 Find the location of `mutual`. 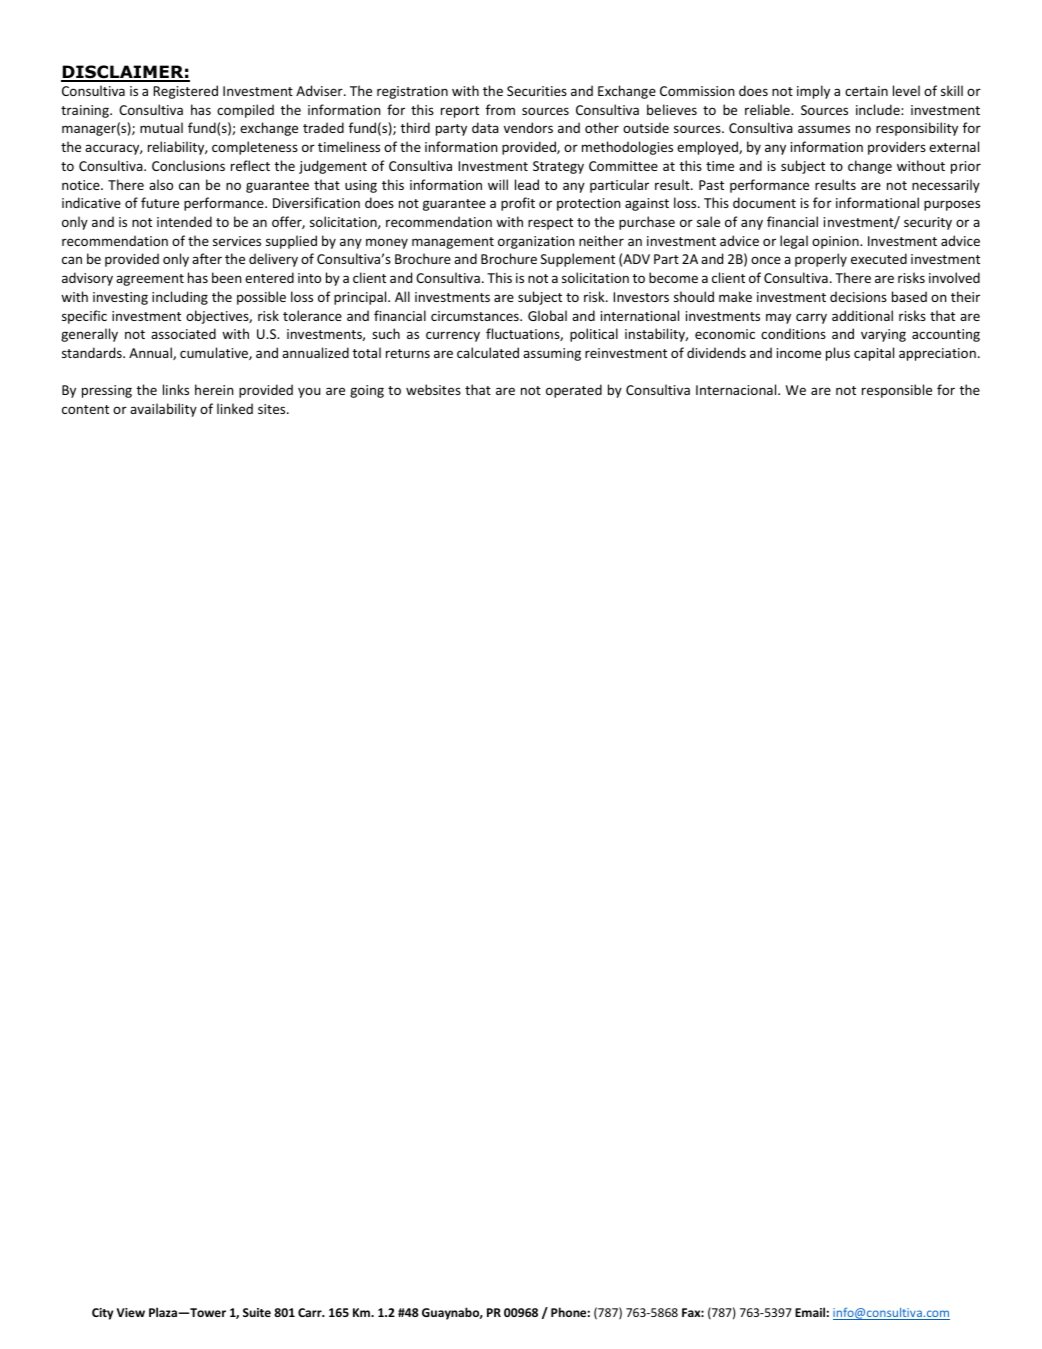

mutual is located at coordinates (161, 127).
